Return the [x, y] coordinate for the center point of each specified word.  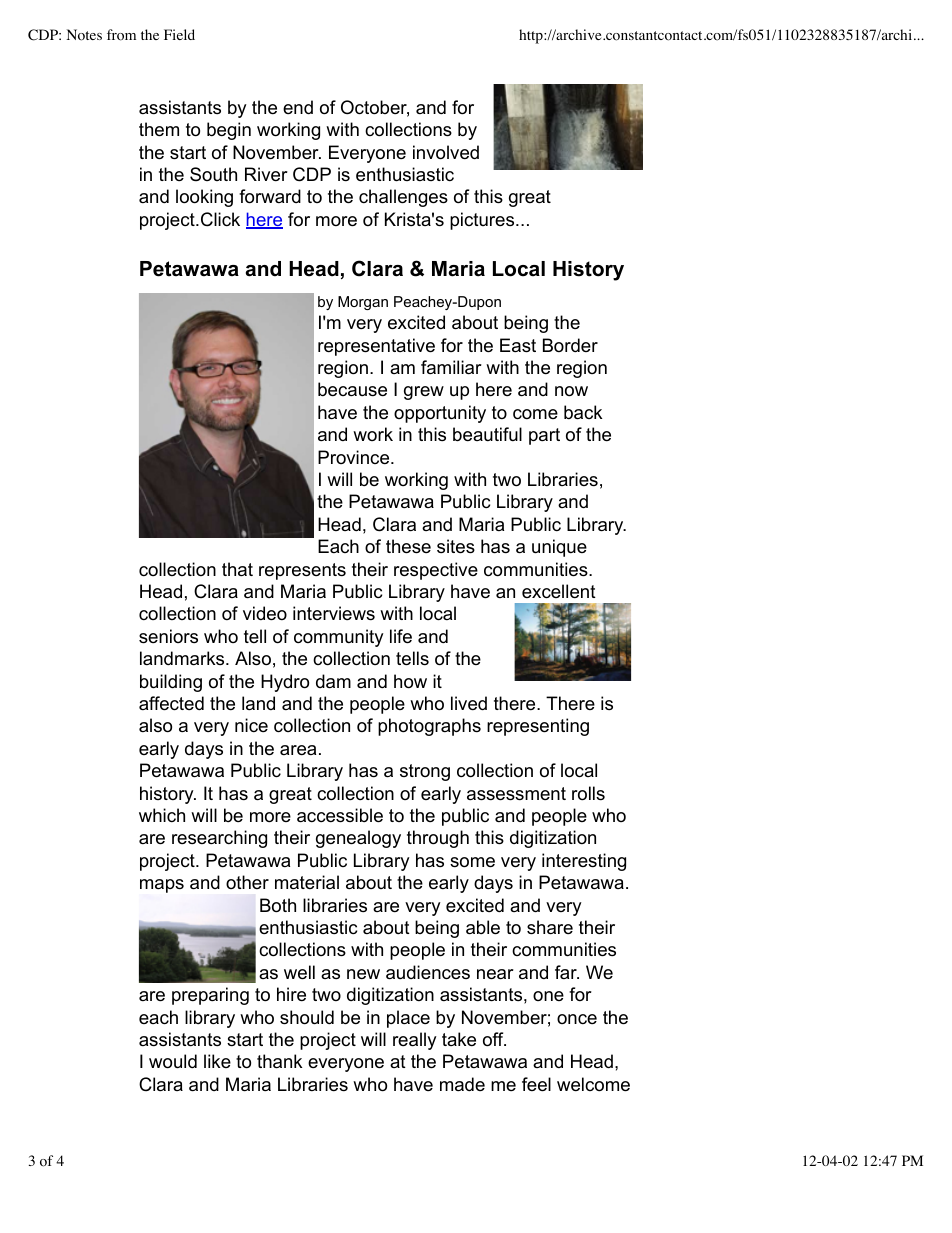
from [121, 35]
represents [302, 571]
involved [446, 152]
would [173, 1061]
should [307, 1017]
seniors [168, 636]
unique [559, 548]
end [298, 107]
